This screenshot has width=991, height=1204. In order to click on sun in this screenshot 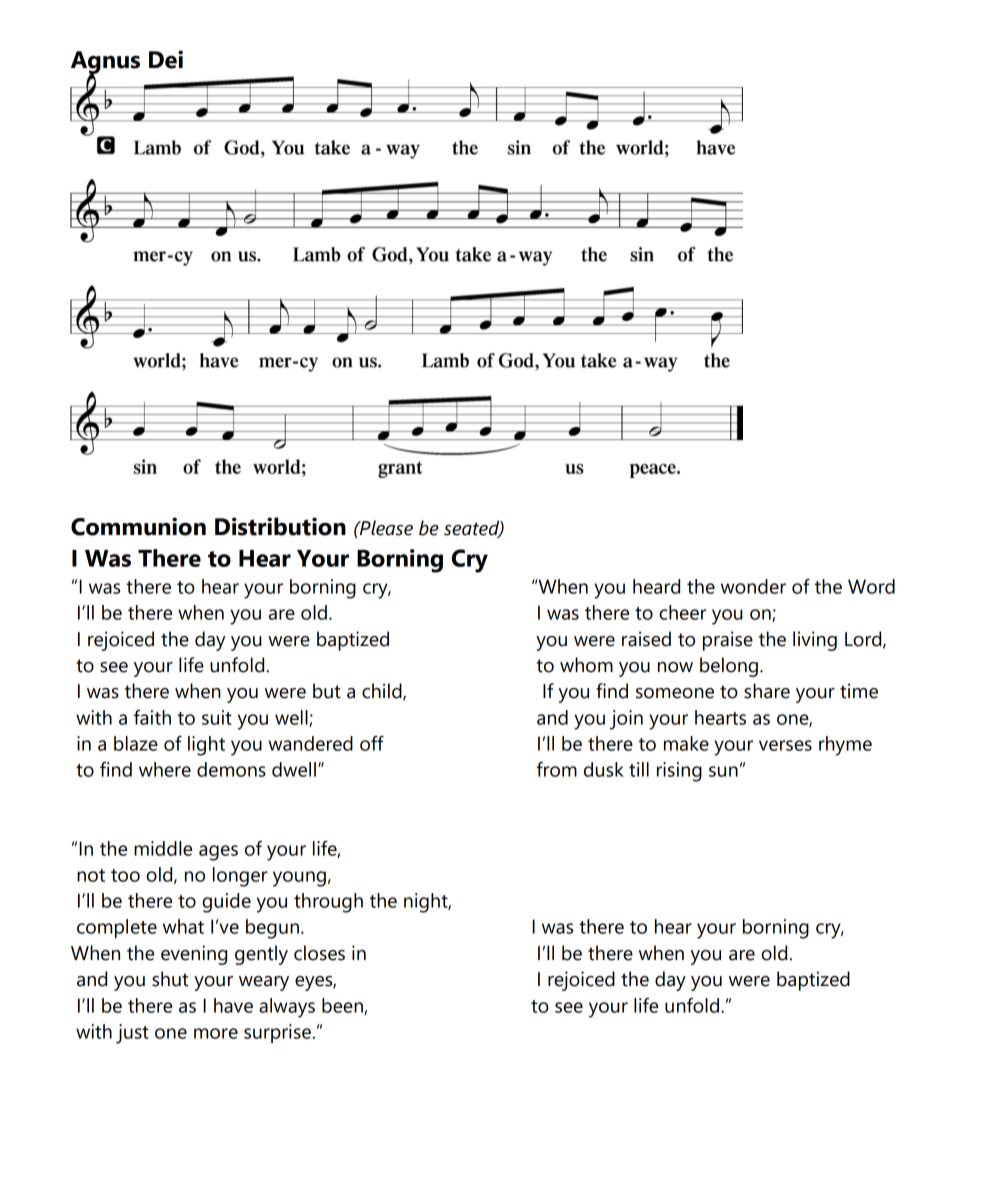, I will do `click(723, 771)`.
